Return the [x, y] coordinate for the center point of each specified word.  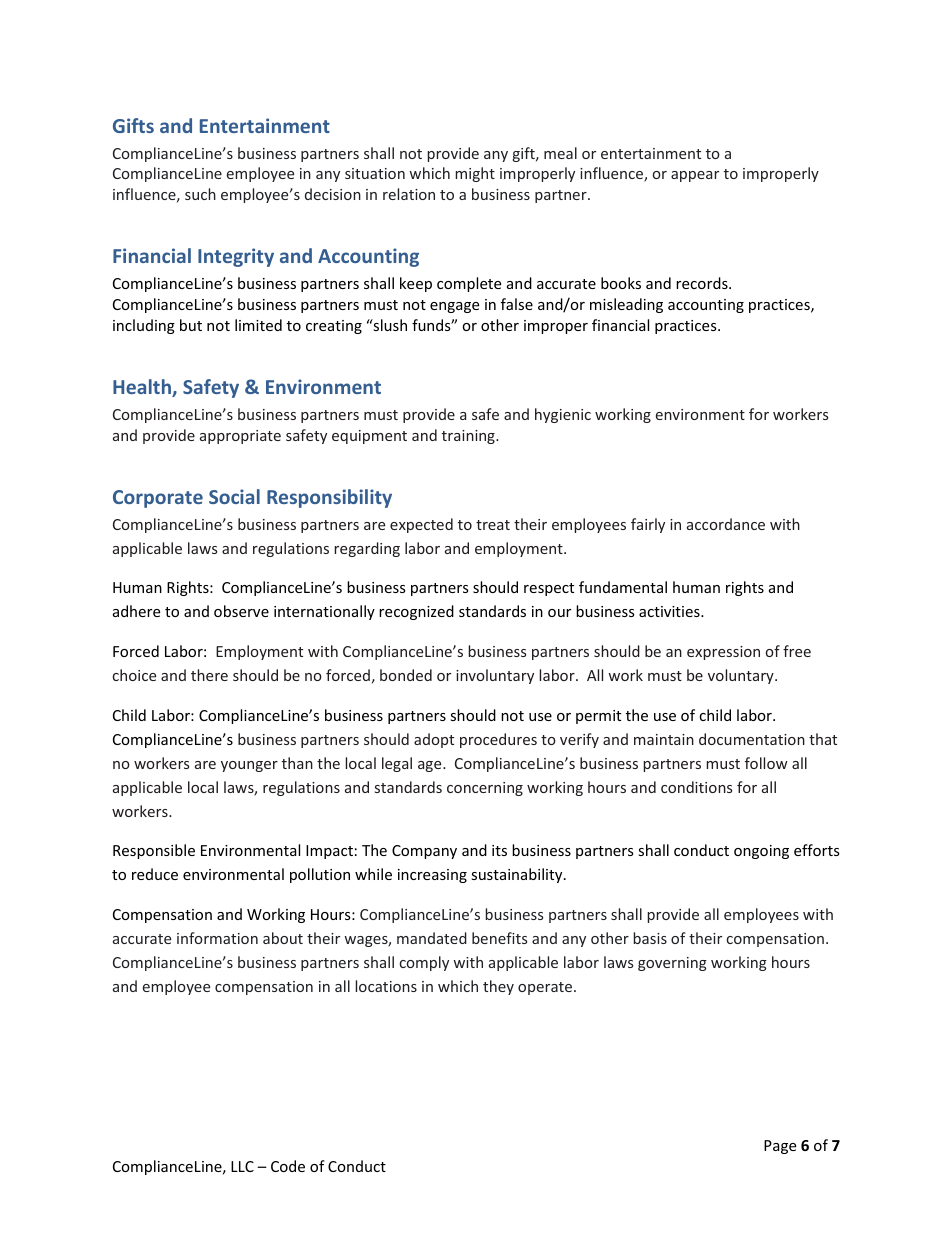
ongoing [761, 852]
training [469, 437]
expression [723, 653]
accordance [726, 524]
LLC [242, 1166]
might [475, 174]
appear [695, 176]
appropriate [240, 437]
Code [288, 1166]
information [217, 938]
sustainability [518, 875]
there [209, 675]
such [200, 194]
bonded [406, 675]
